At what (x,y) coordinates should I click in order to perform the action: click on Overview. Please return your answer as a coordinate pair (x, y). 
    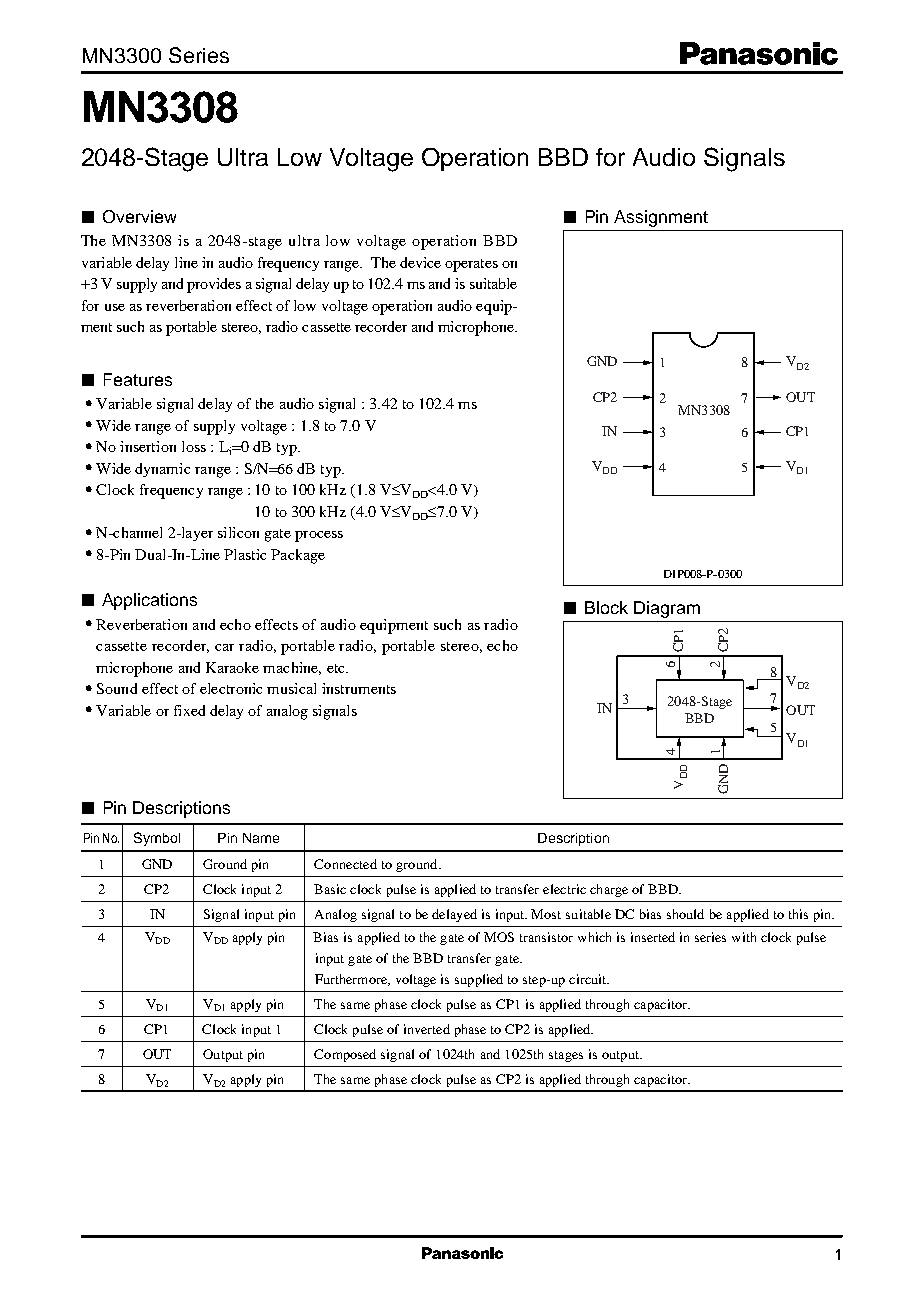
    Looking at the image, I should click on (139, 216).
